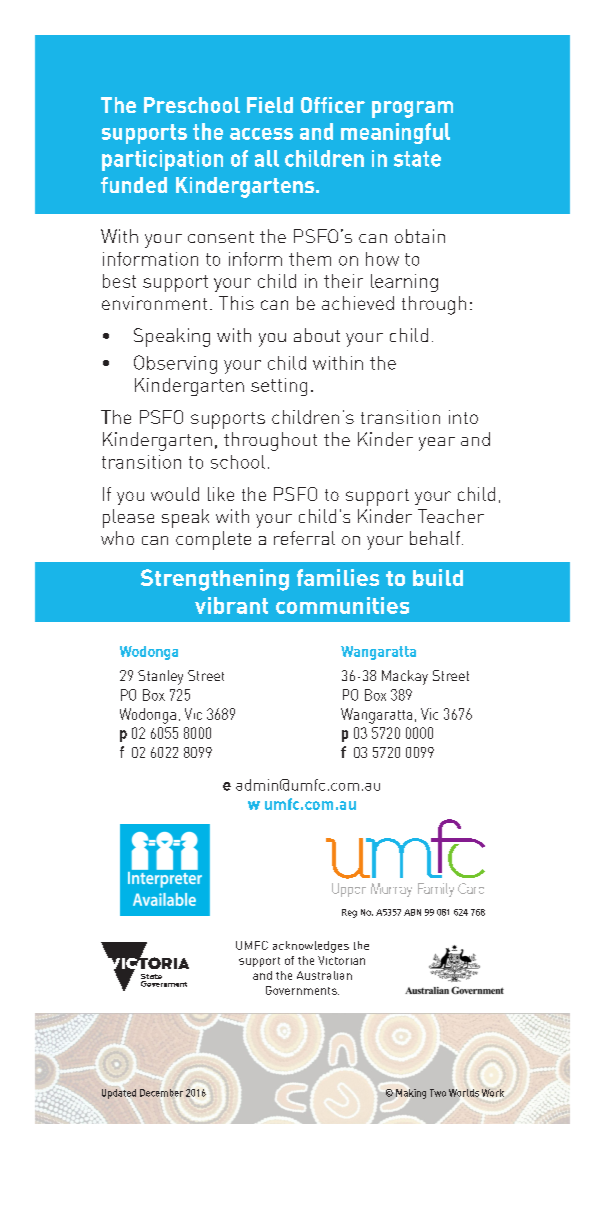 This document has height=1213, width=605. What do you see at coordinates (215, 580) in the document?
I see `Strengthening` at bounding box center [215, 580].
